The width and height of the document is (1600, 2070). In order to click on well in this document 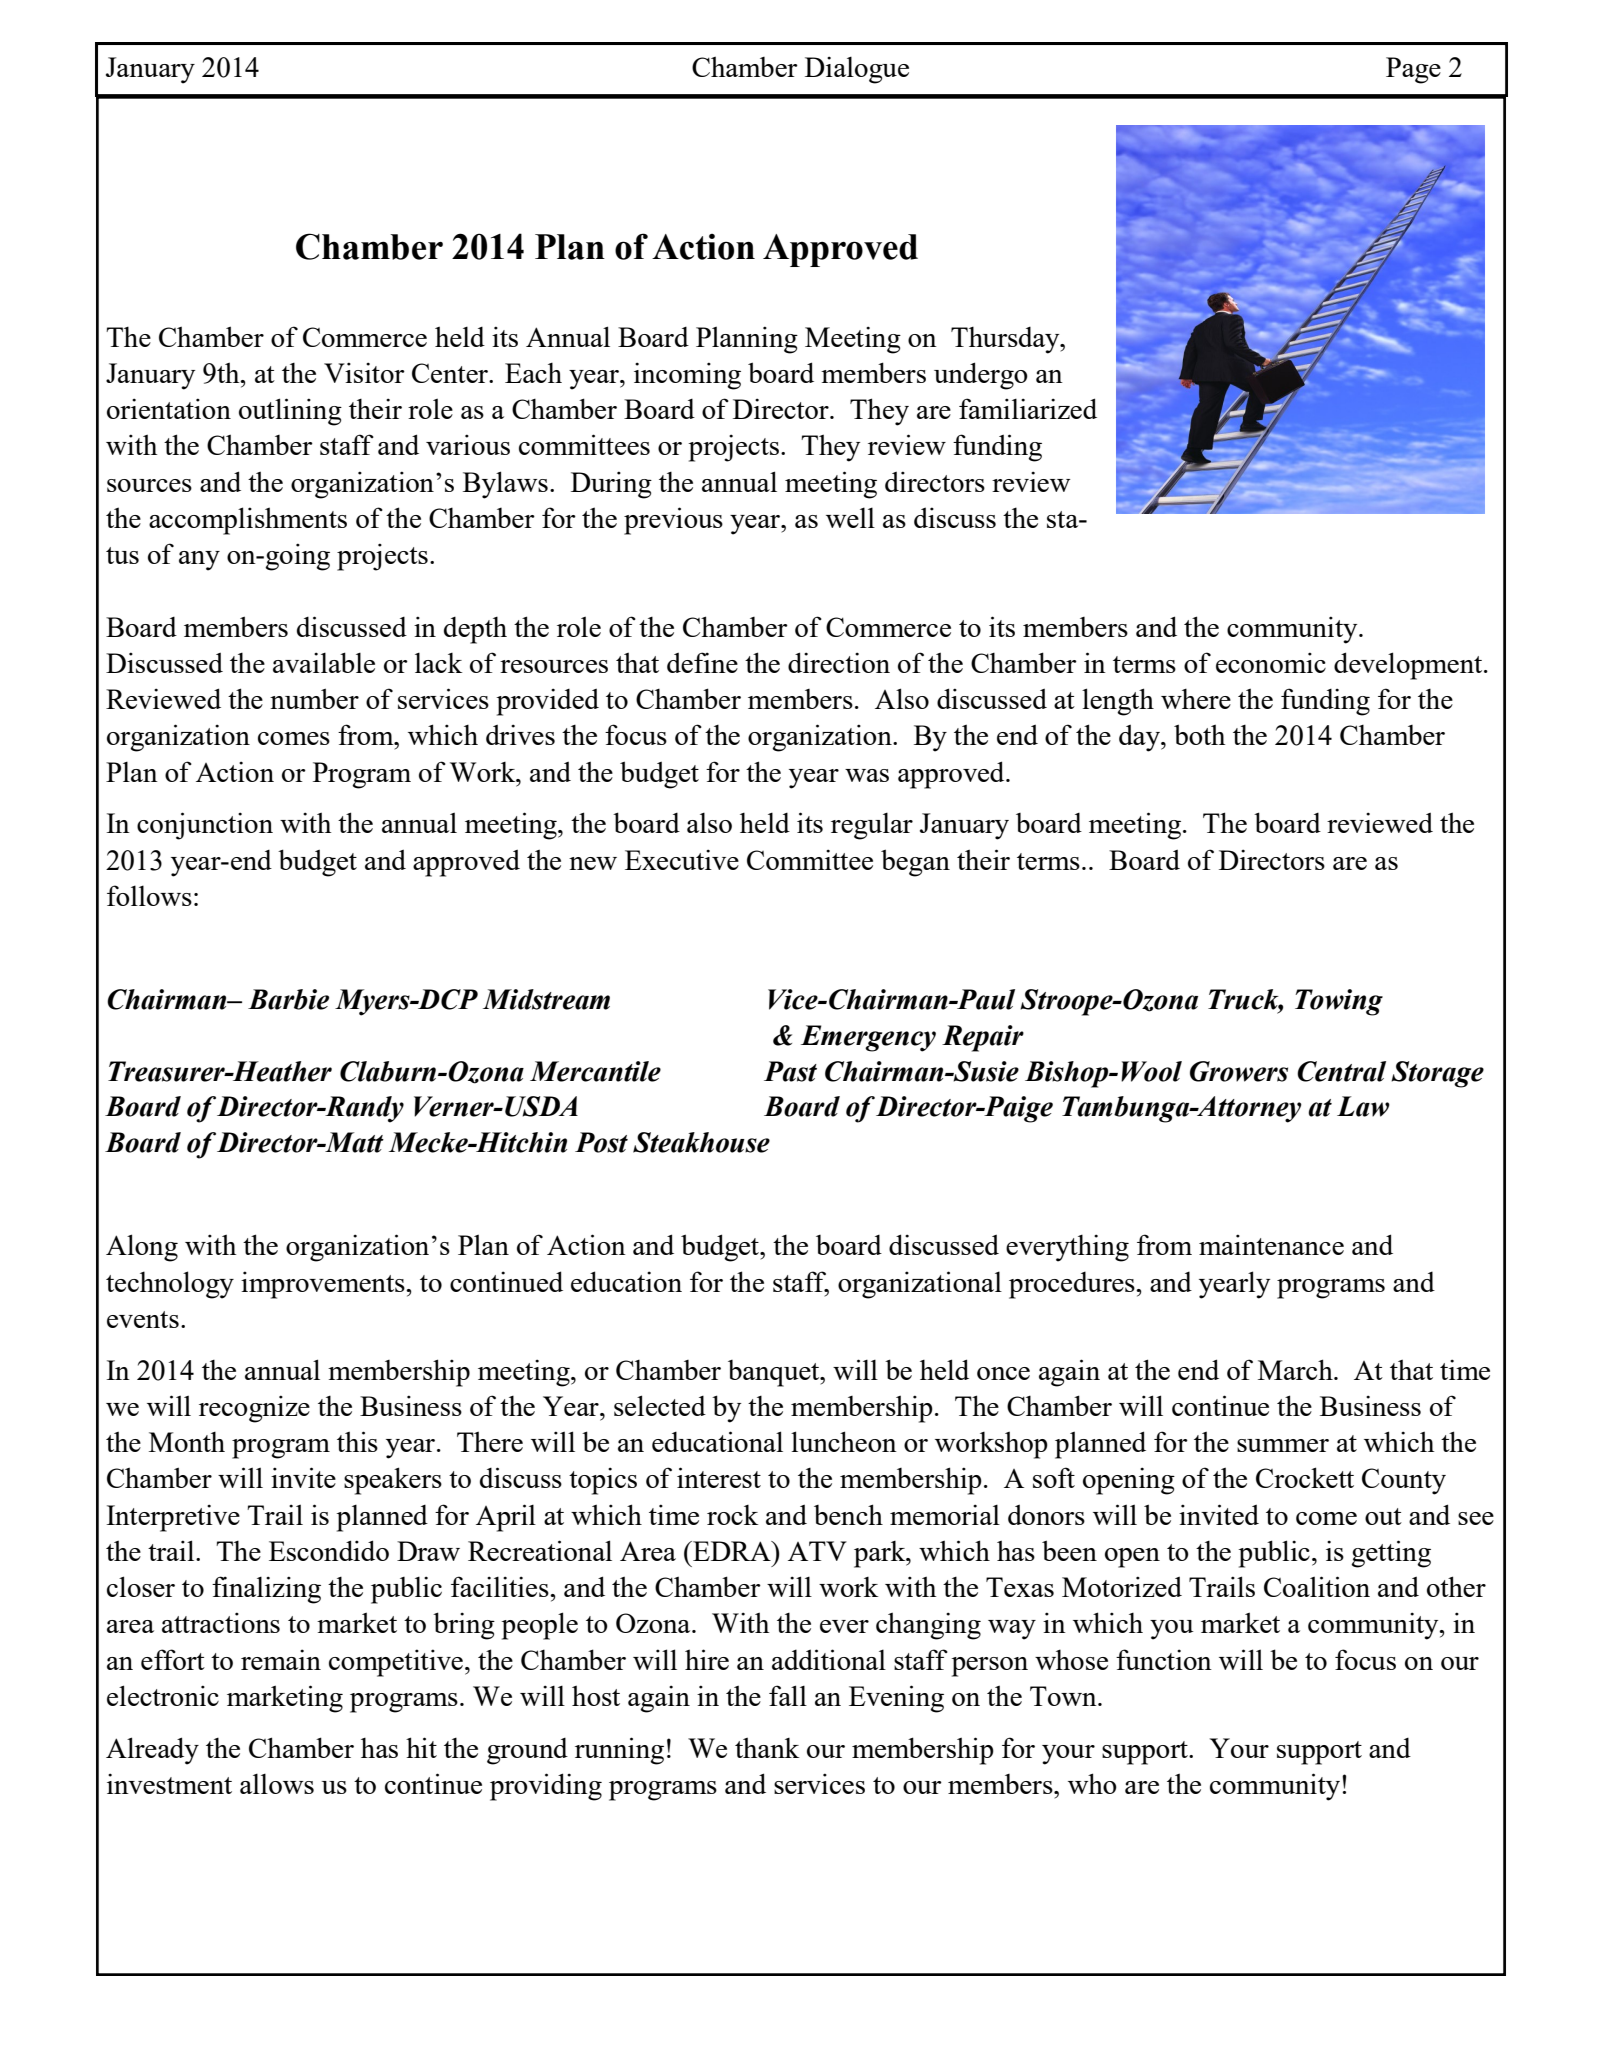, I will do `click(850, 517)`.
